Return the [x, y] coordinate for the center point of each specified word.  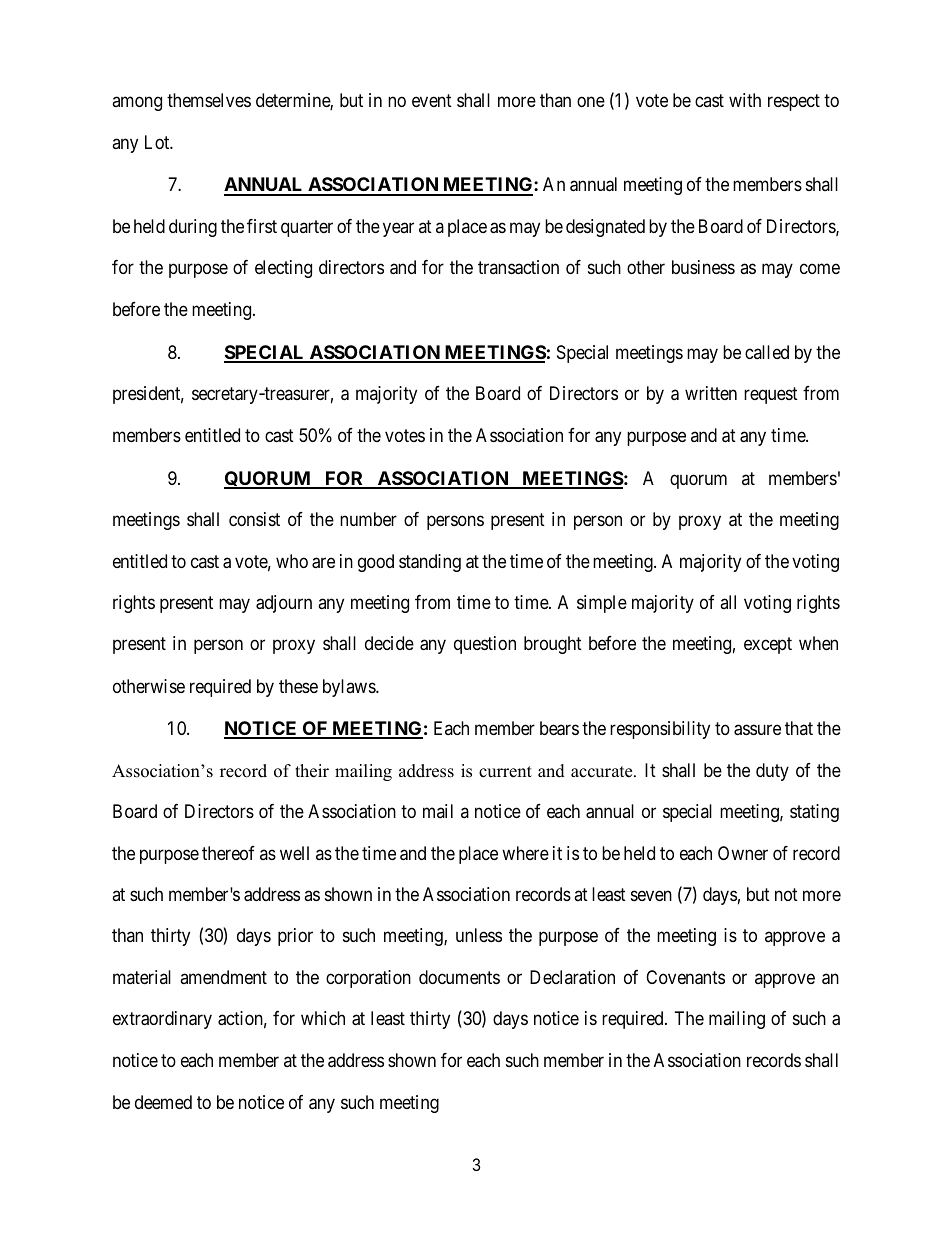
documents [459, 977]
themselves [209, 100]
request [771, 395]
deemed [163, 1102]
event [432, 100]
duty [772, 772]
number [368, 519]
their [312, 771]
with [745, 100]
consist [254, 519]
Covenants [685, 977]
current [505, 772]
